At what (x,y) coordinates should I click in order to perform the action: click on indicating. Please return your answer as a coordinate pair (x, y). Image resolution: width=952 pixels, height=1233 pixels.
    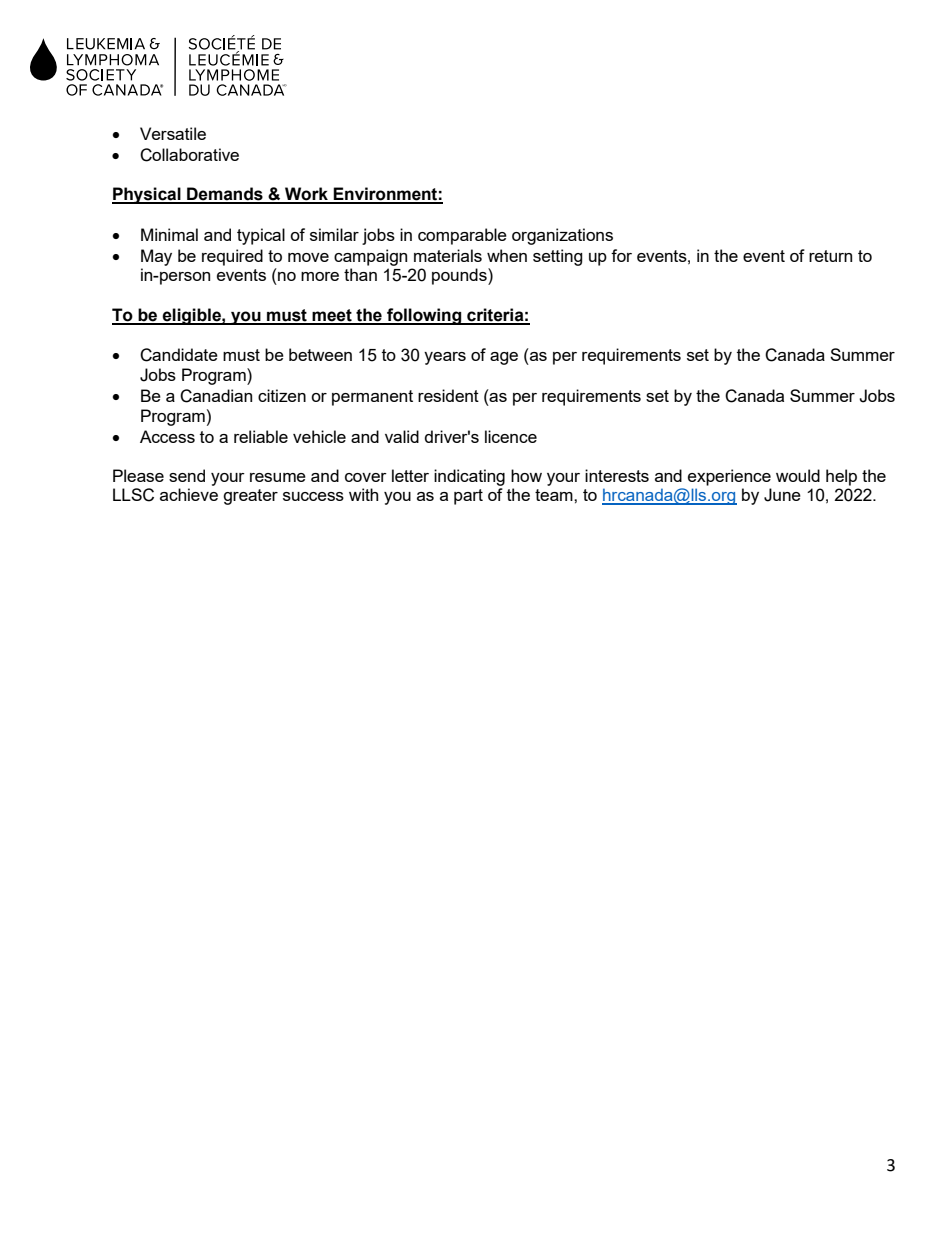
    Looking at the image, I should click on (469, 477).
